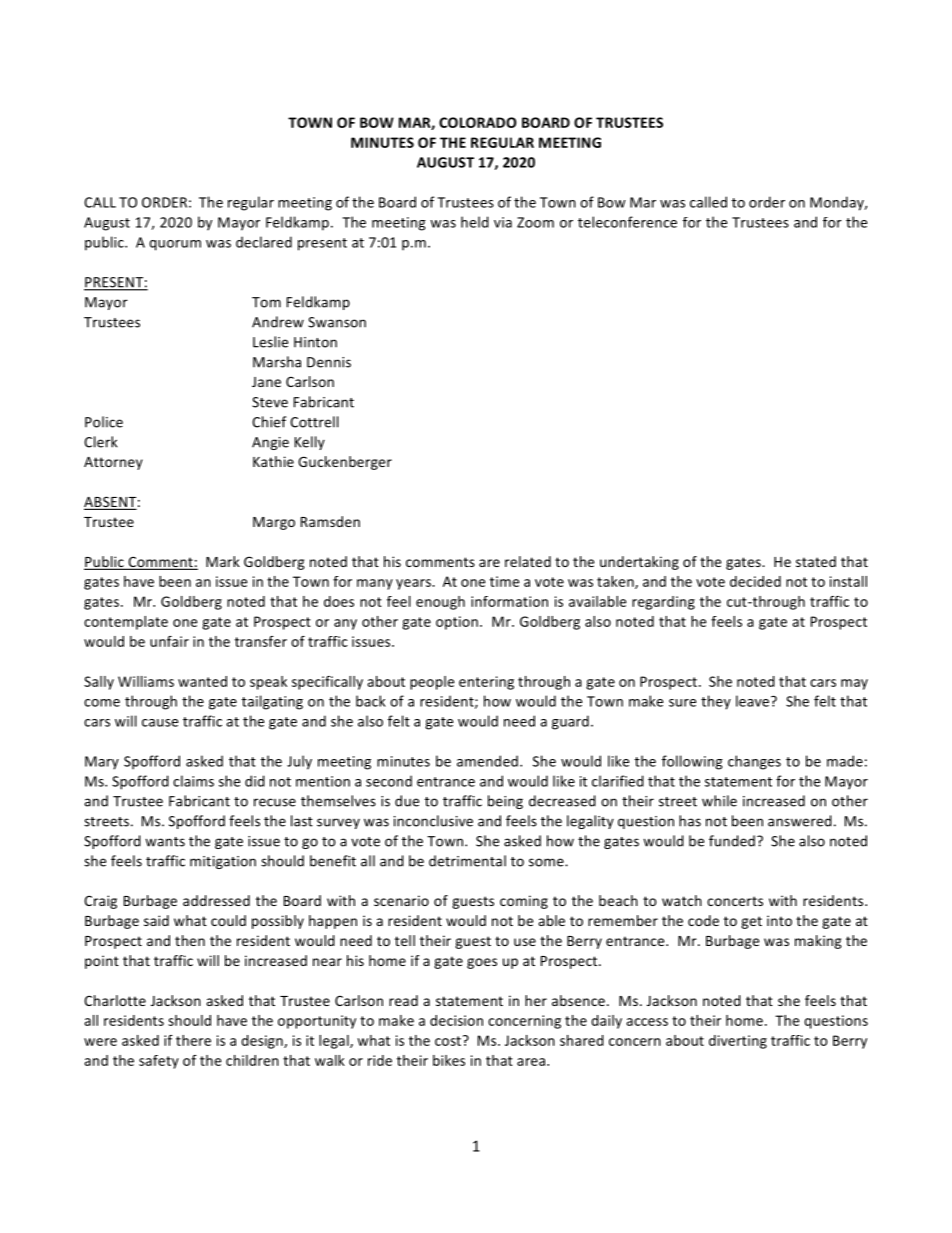  What do you see at coordinates (504, 581) in the screenshot?
I see `time` at bounding box center [504, 581].
